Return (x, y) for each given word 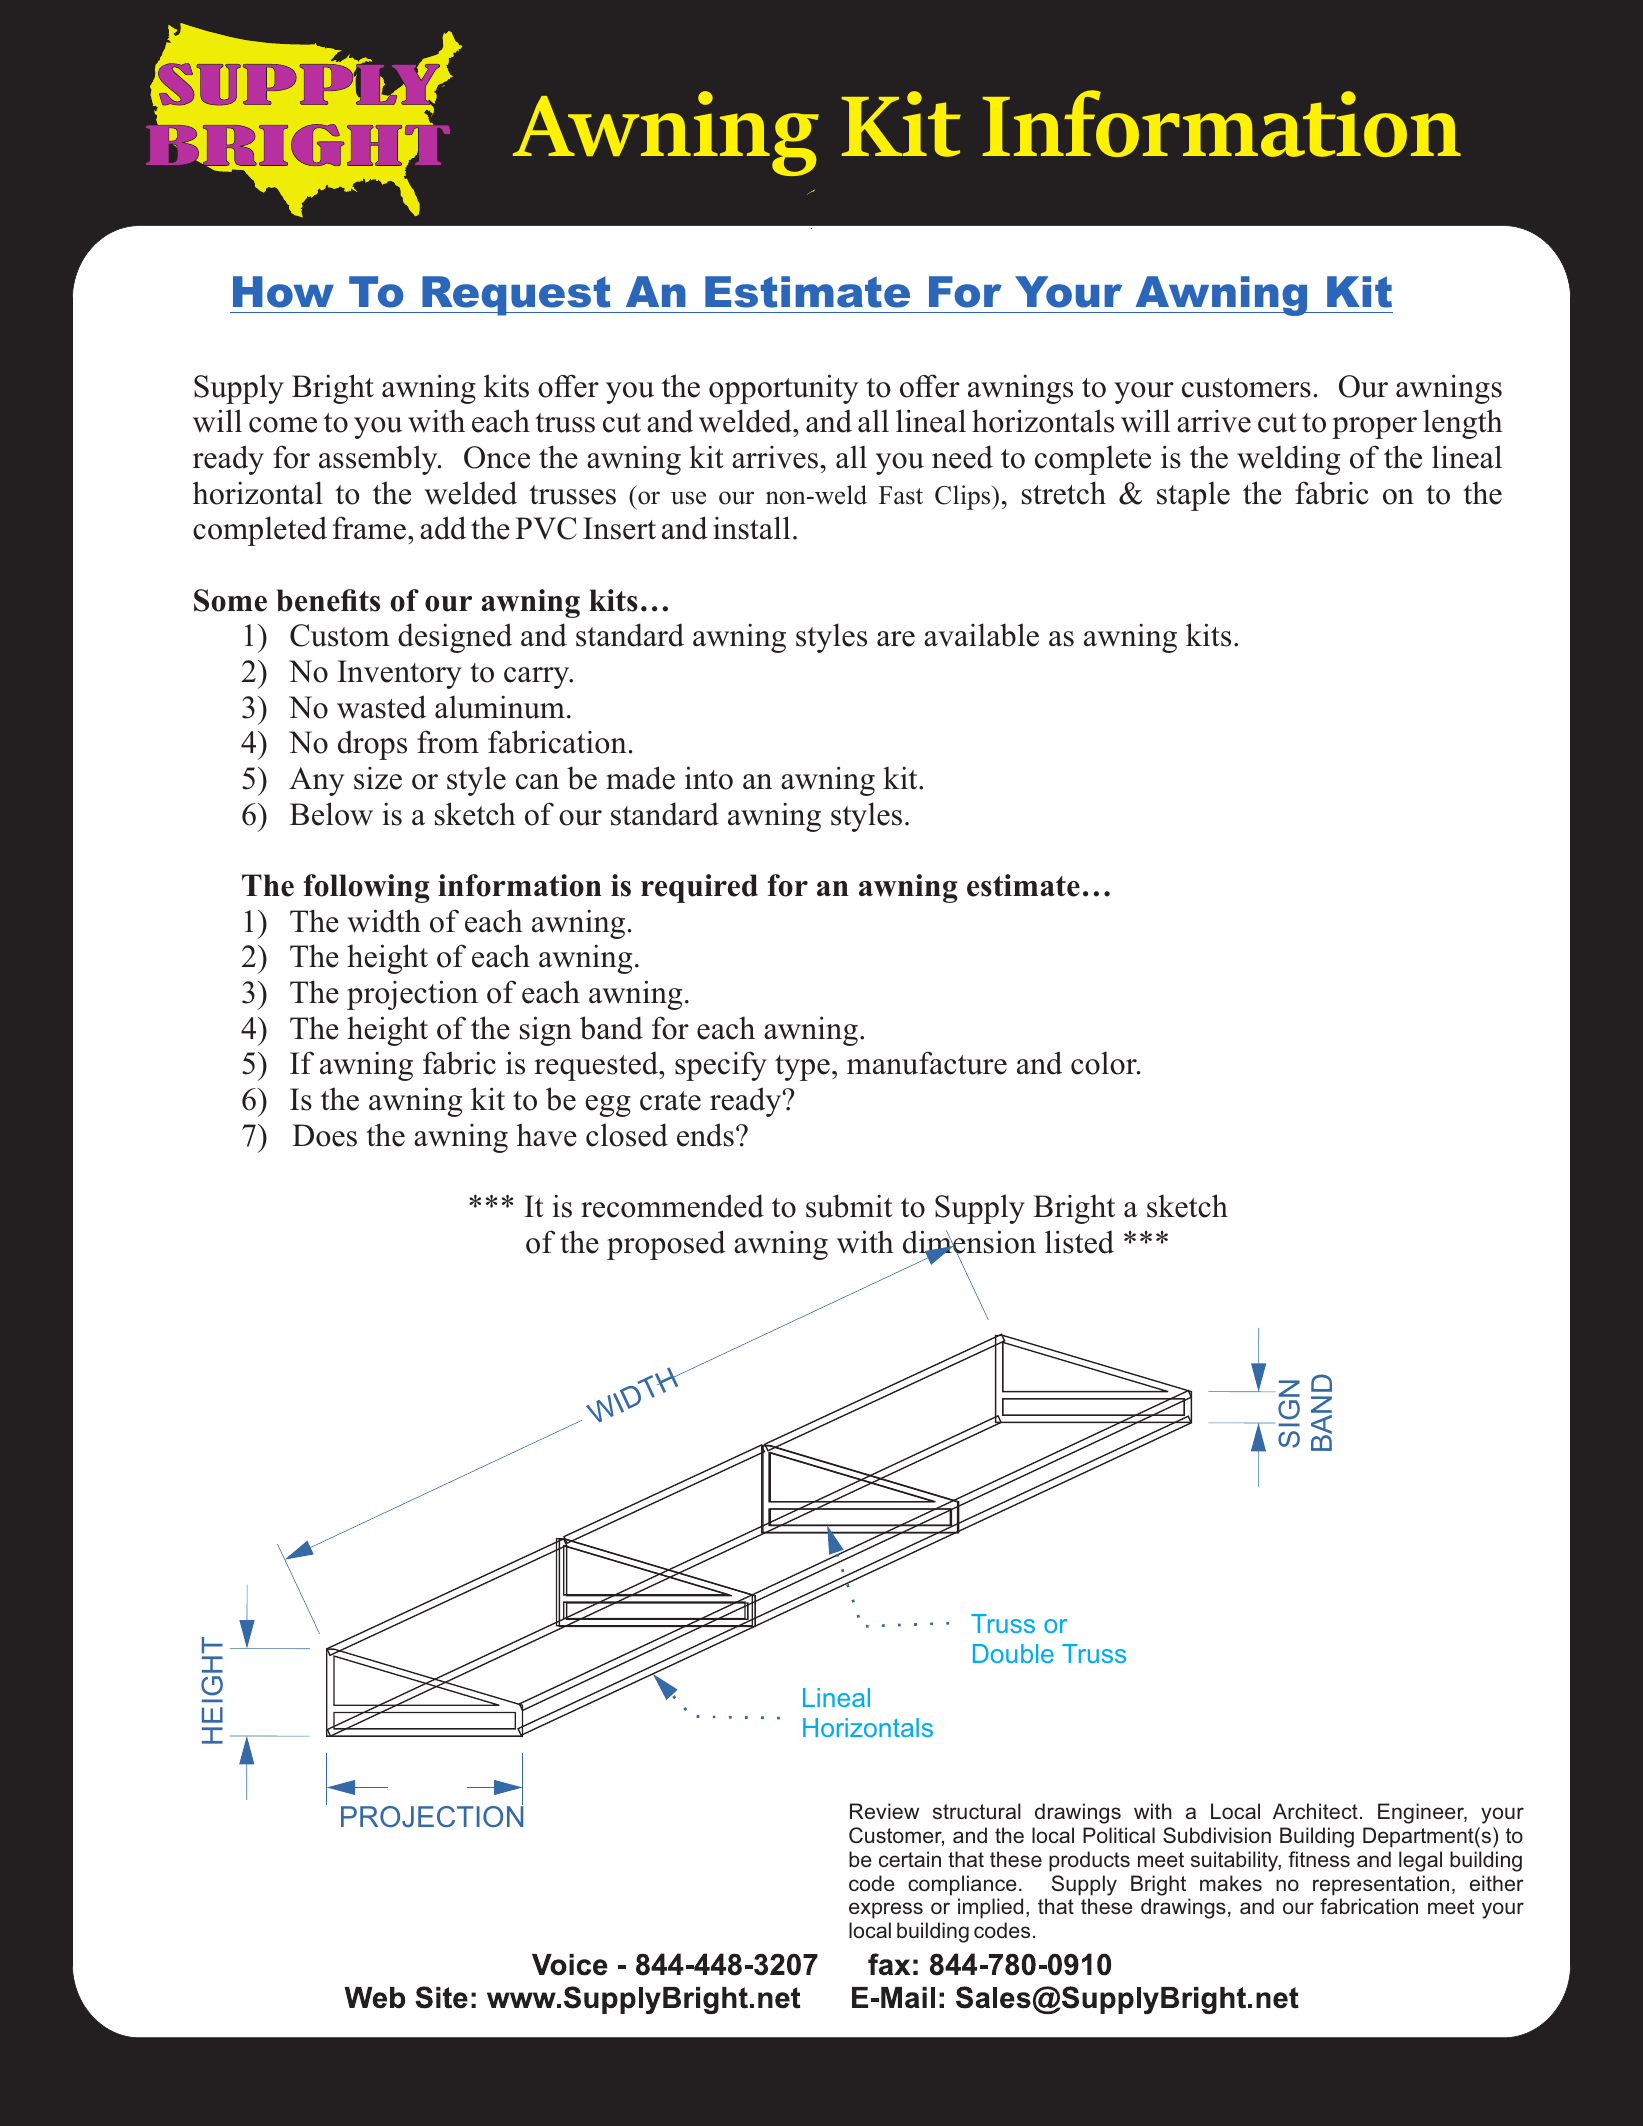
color (1105, 1063)
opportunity (783, 389)
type (802, 1068)
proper (1374, 428)
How (283, 292)
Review (884, 1811)
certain (910, 1859)
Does (324, 1135)
